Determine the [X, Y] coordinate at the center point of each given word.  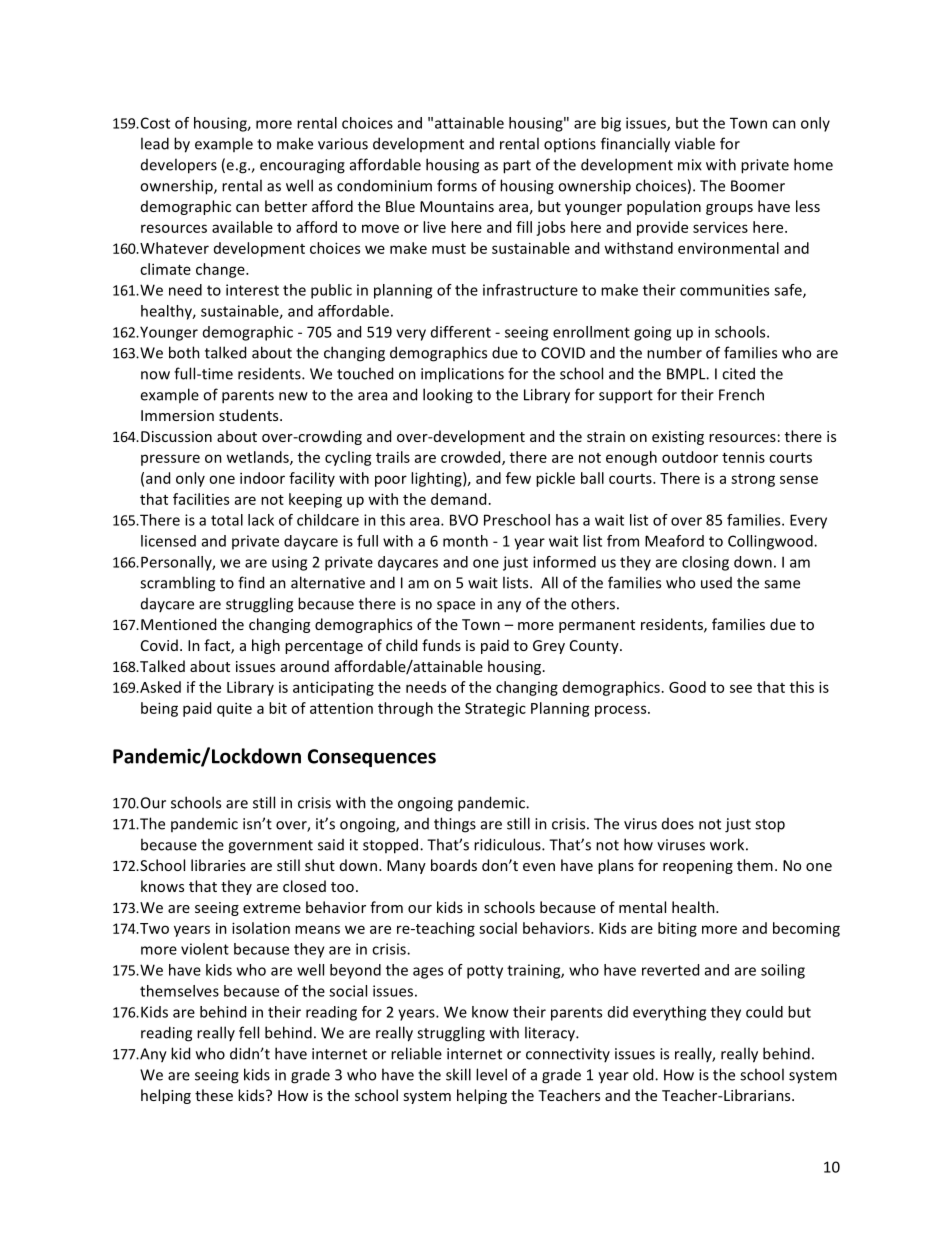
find [251, 582]
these [214, 1095]
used [716, 583]
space [456, 607]
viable [695, 143]
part [517, 167]
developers [179, 166]
